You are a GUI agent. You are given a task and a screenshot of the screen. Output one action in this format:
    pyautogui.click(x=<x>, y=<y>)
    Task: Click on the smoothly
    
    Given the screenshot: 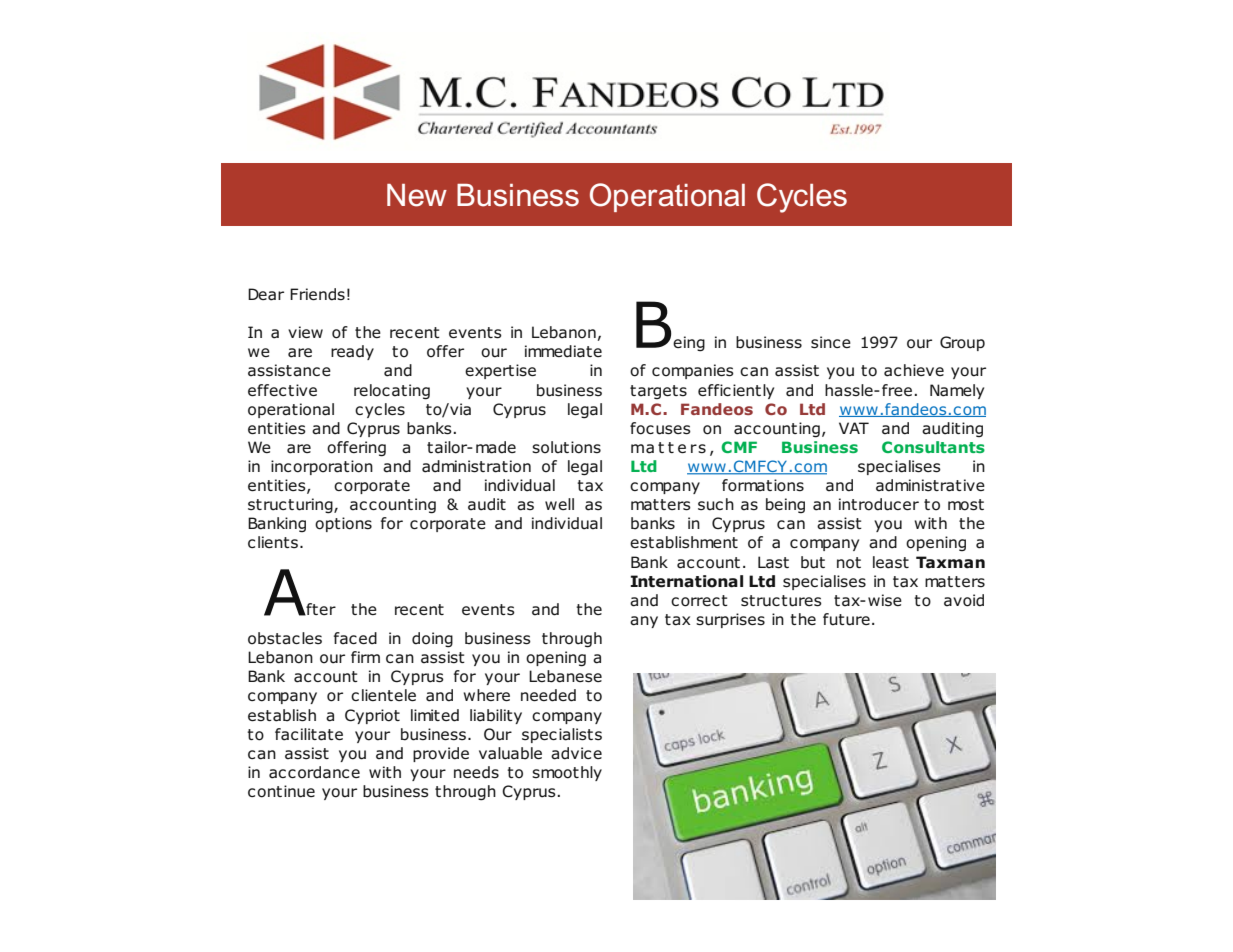 What is the action you would take?
    pyautogui.click(x=567, y=773)
